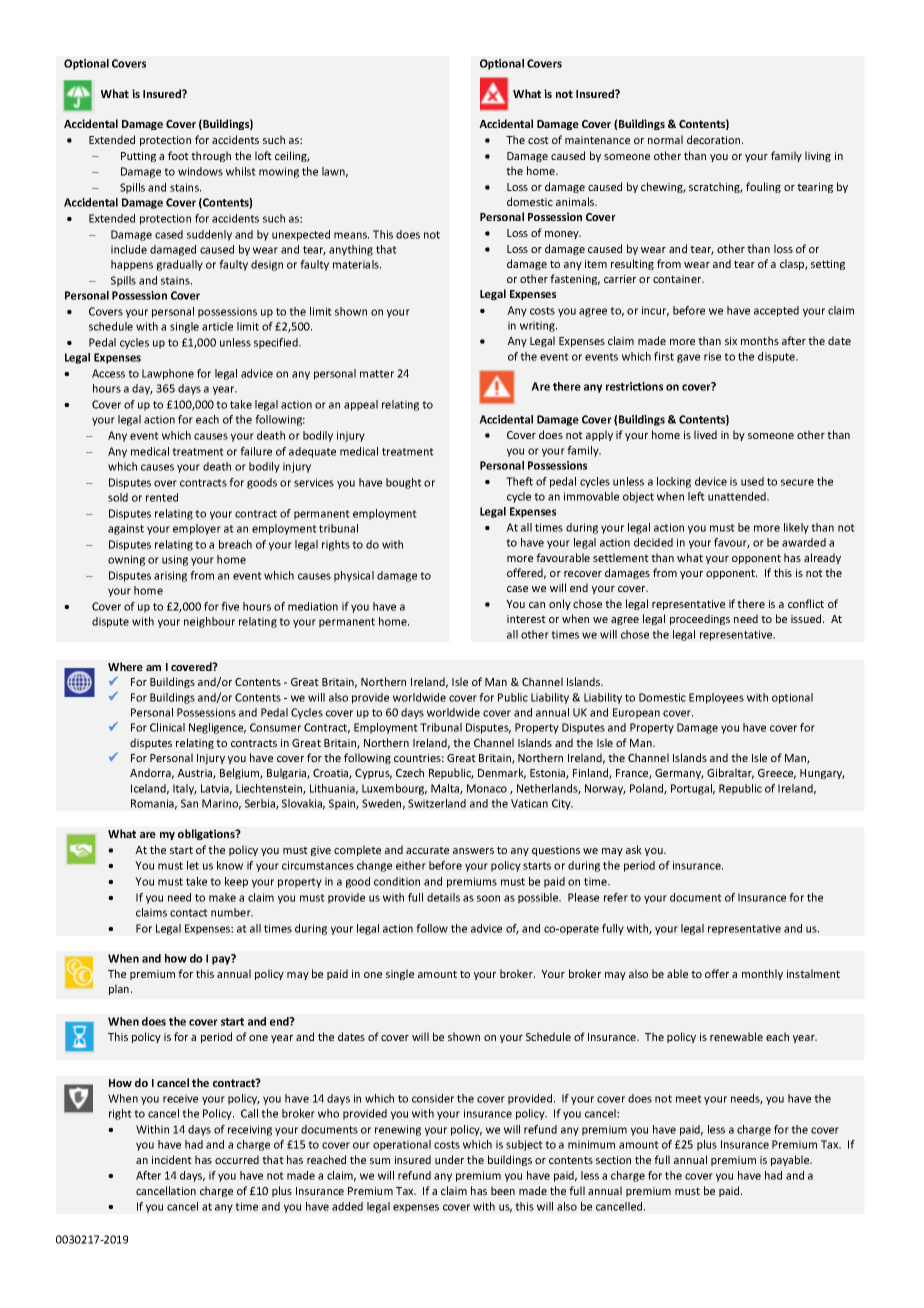 The width and height of the screenshot is (924, 1308). I want to click on neighbour, so click(209, 622).
